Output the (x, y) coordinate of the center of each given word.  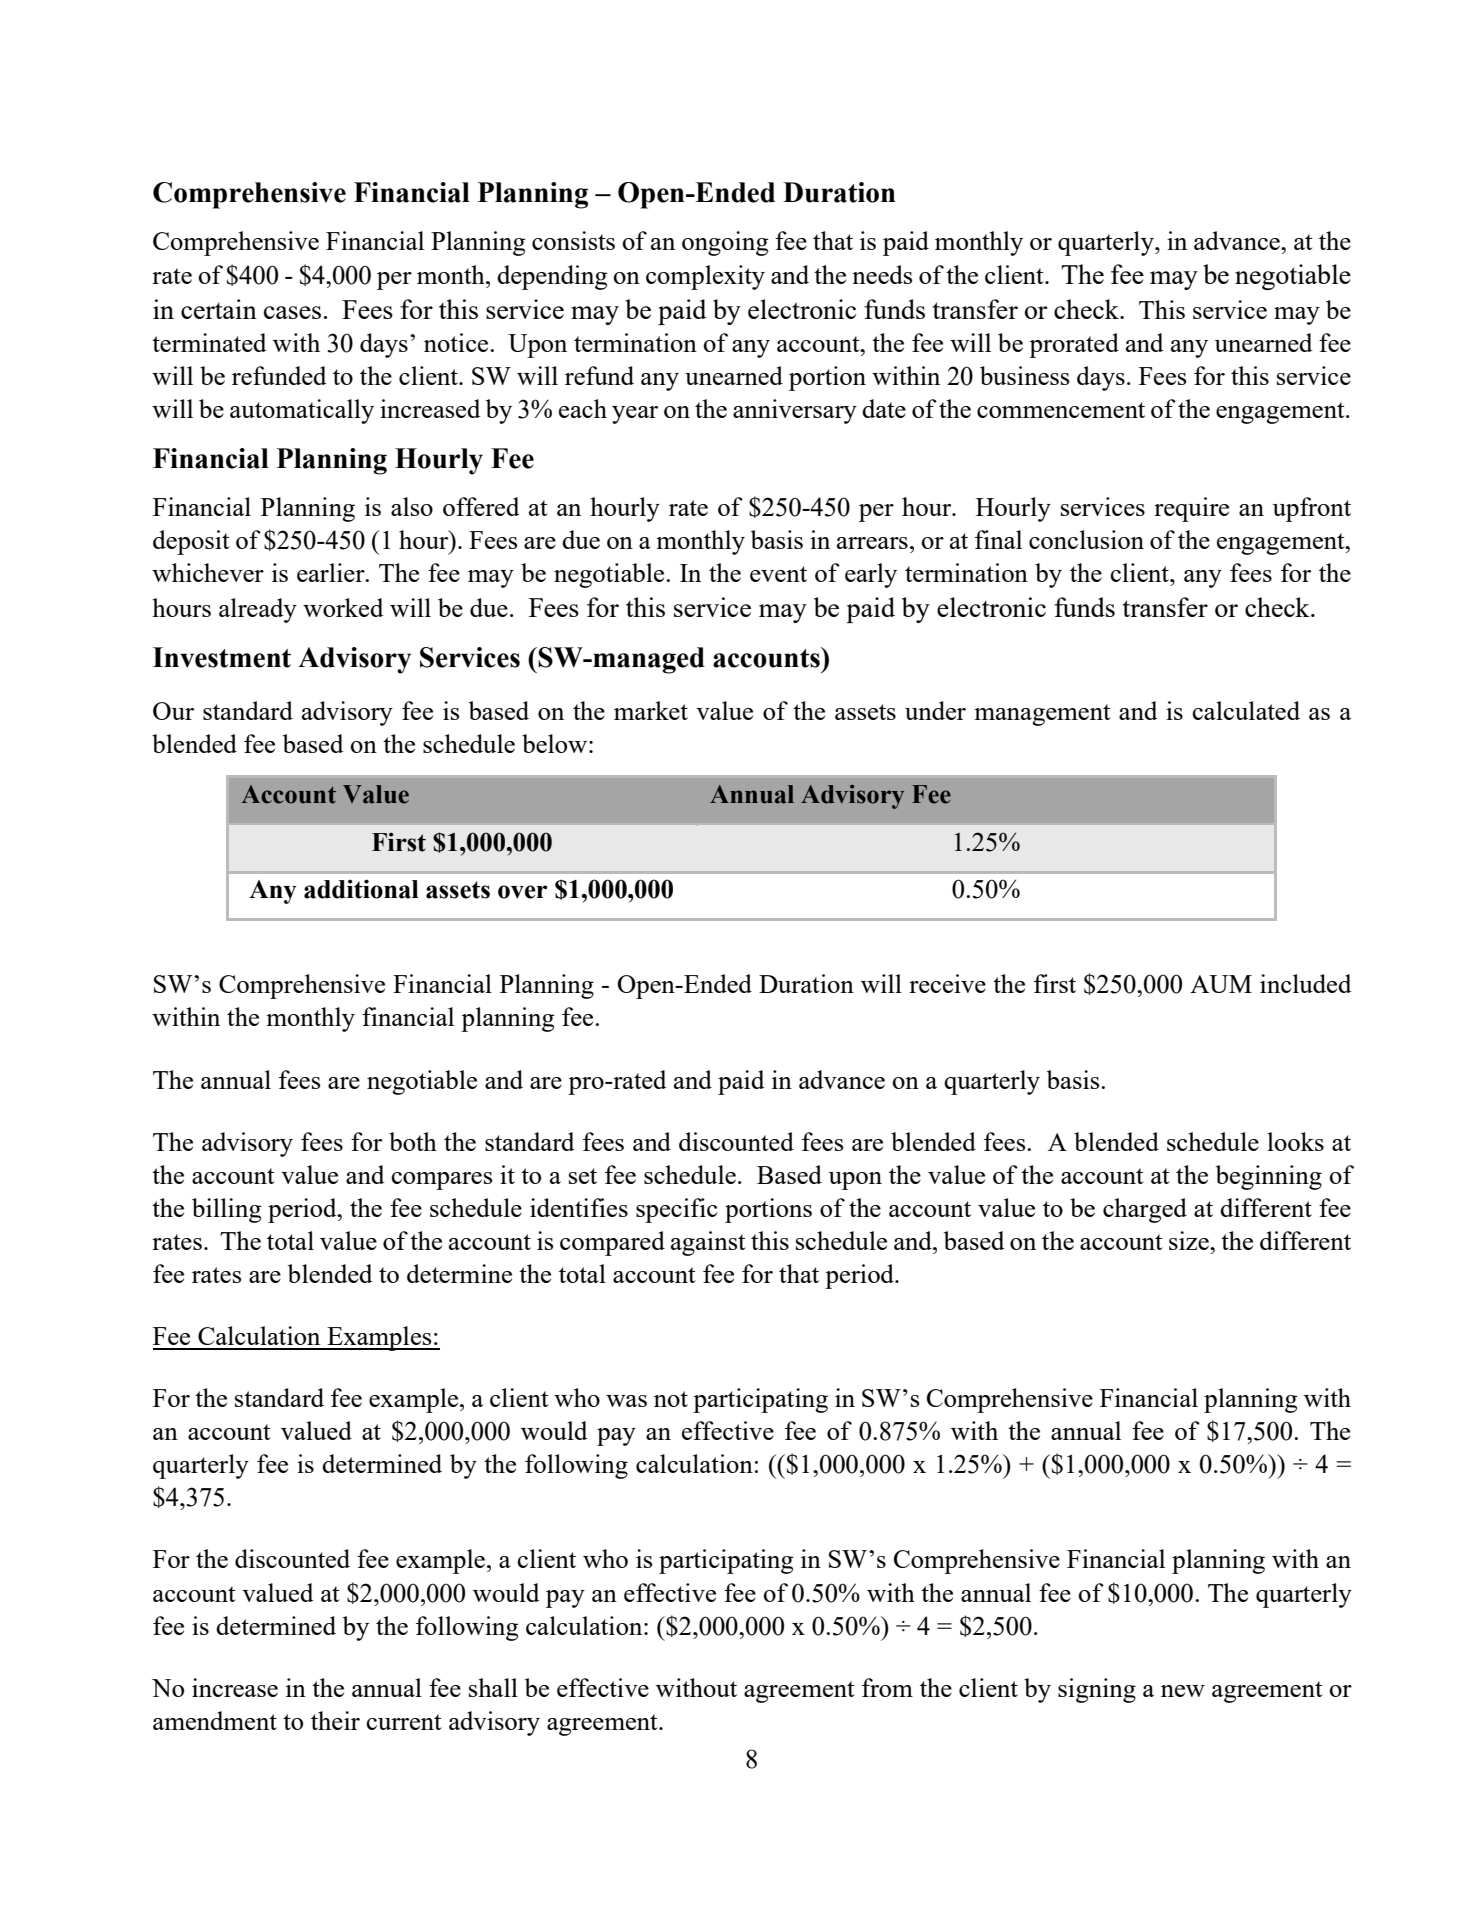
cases (292, 312)
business (1024, 375)
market (651, 710)
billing (227, 1210)
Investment (222, 657)
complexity (705, 277)
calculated (1246, 710)
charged (1145, 1210)
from (887, 1687)
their (335, 1720)
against (708, 1243)
